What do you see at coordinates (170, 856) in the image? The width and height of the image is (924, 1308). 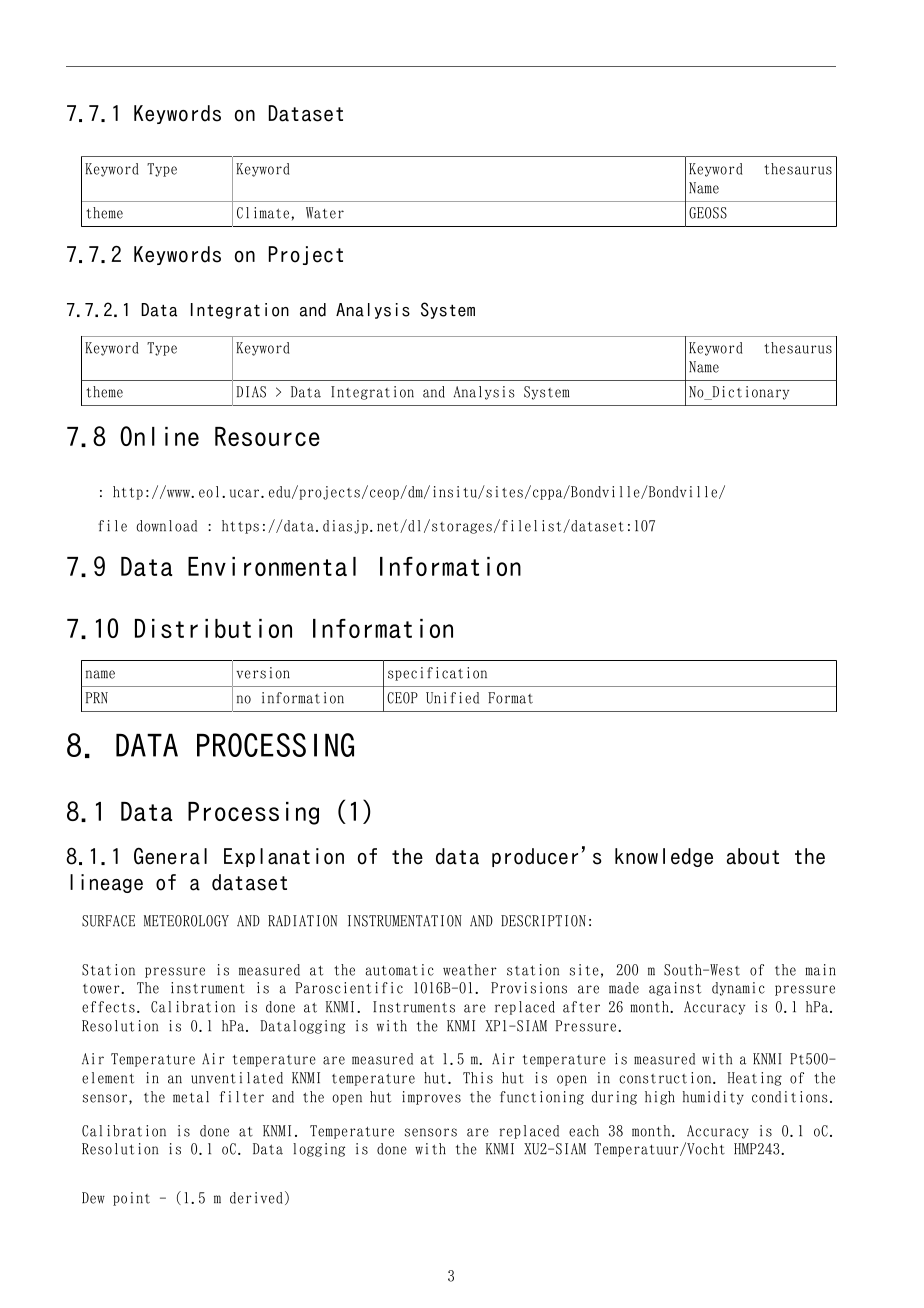 I see `General` at bounding box center [170, 856].
